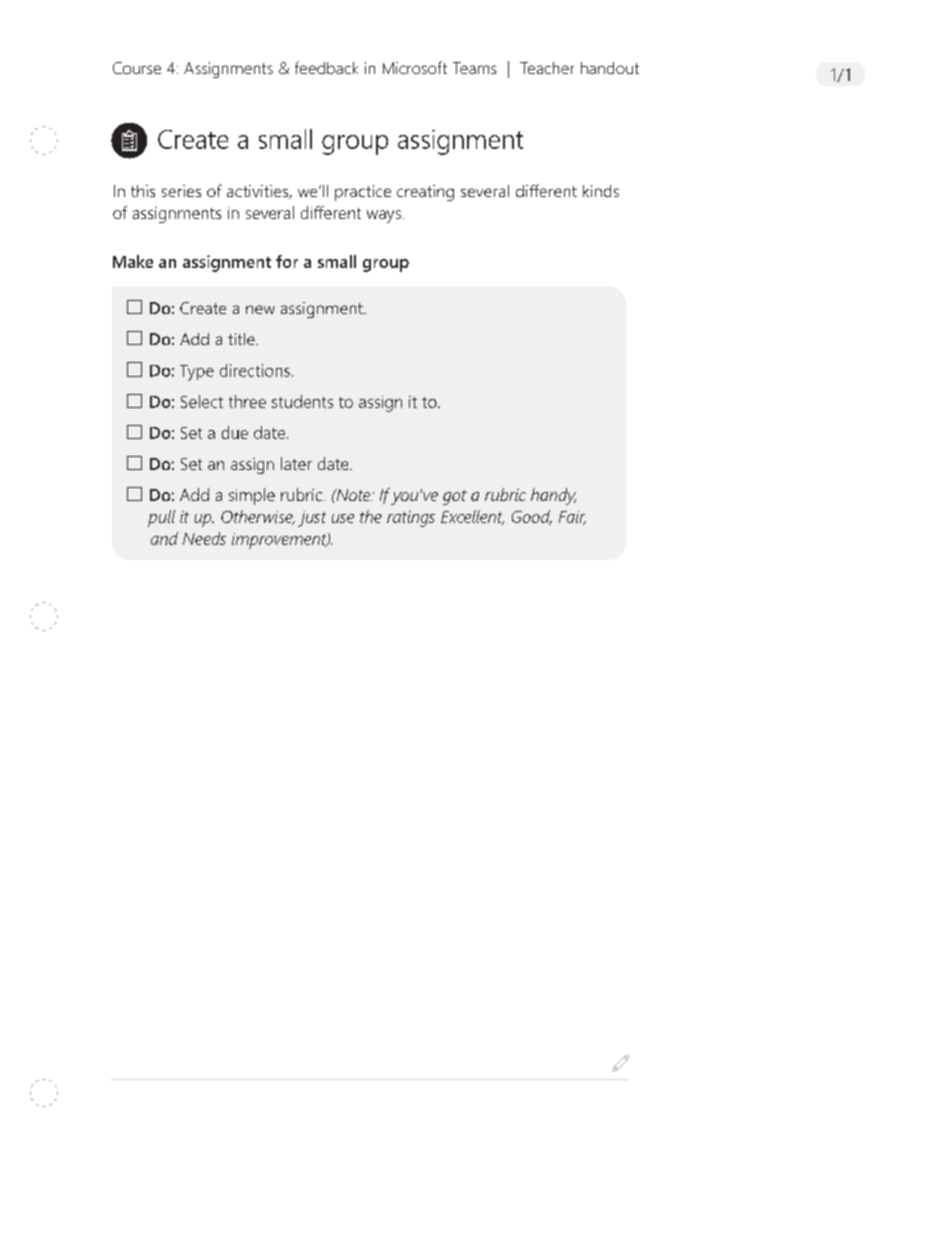 This screenshot has width=952, height=1233. Describe the element at coordinates (197, 373) in the screenshot. I see `Type` at that location.
